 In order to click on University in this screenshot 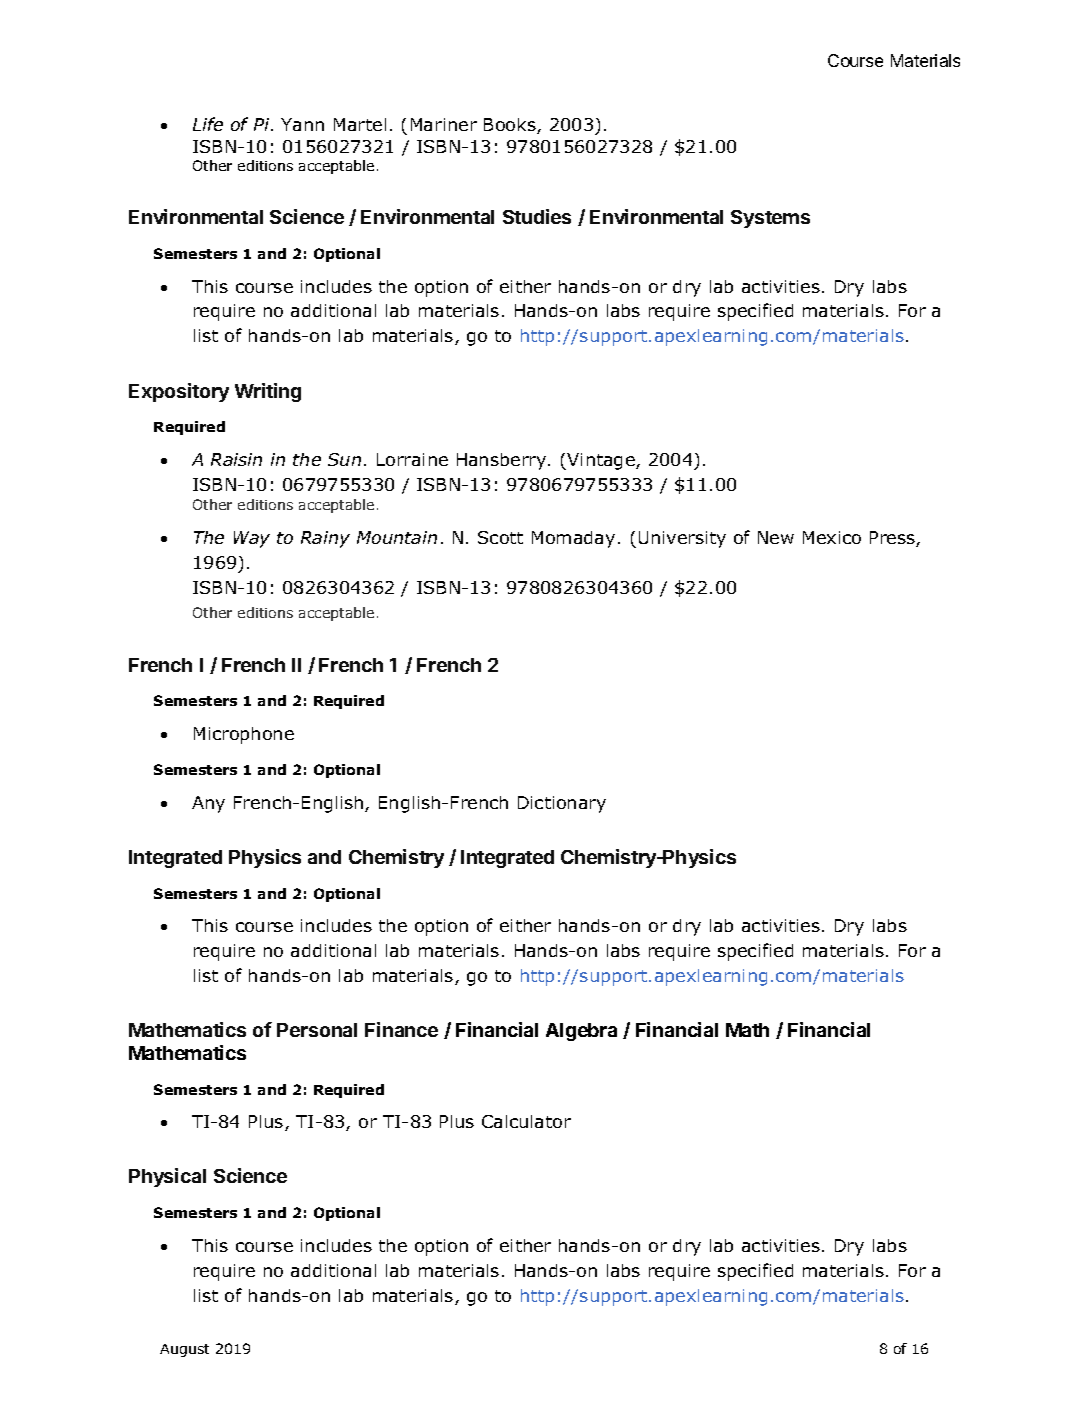, I will do `click(682, 539)`.
